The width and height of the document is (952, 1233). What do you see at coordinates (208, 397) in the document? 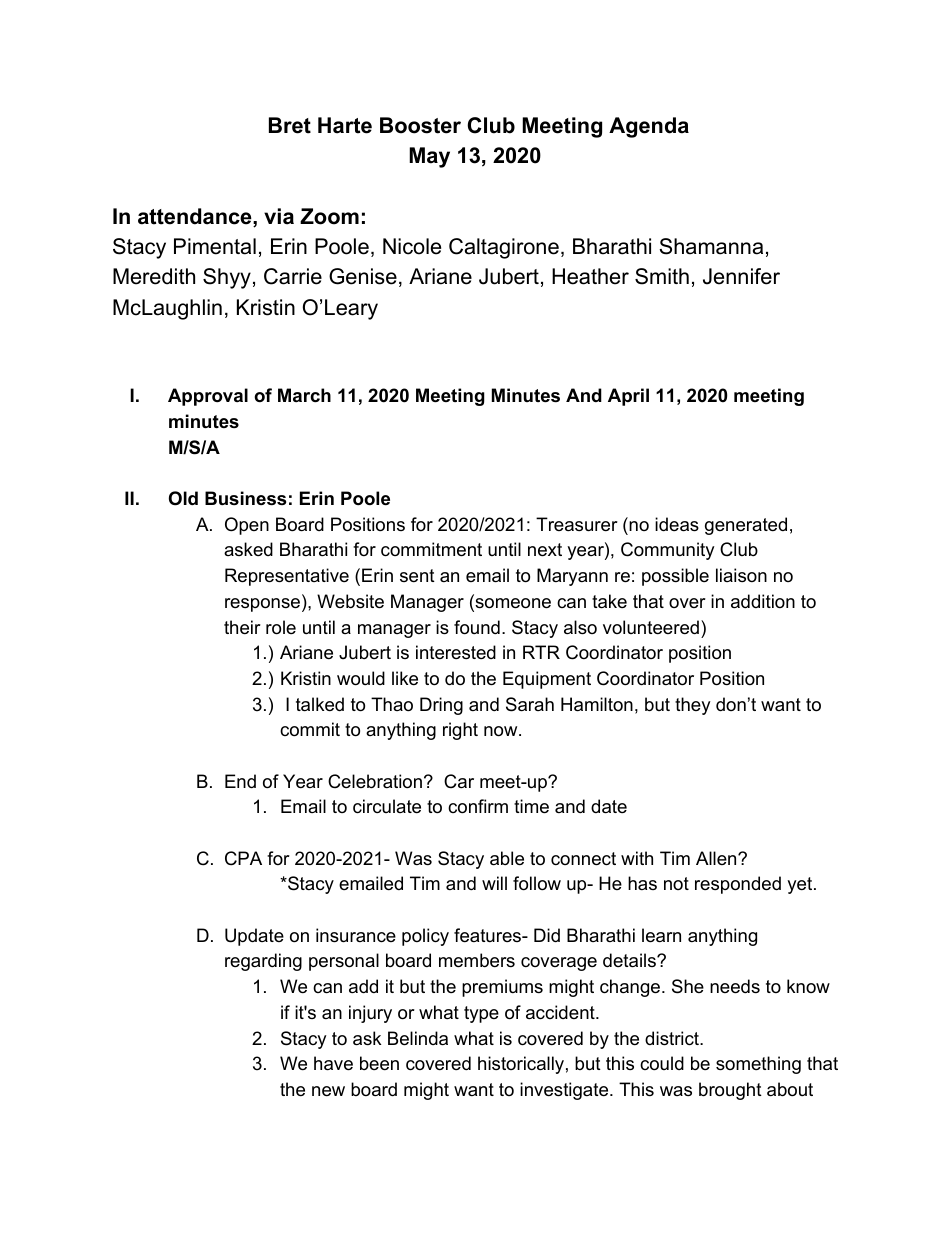
I see `Approval` at bounding box center [208, 397].
